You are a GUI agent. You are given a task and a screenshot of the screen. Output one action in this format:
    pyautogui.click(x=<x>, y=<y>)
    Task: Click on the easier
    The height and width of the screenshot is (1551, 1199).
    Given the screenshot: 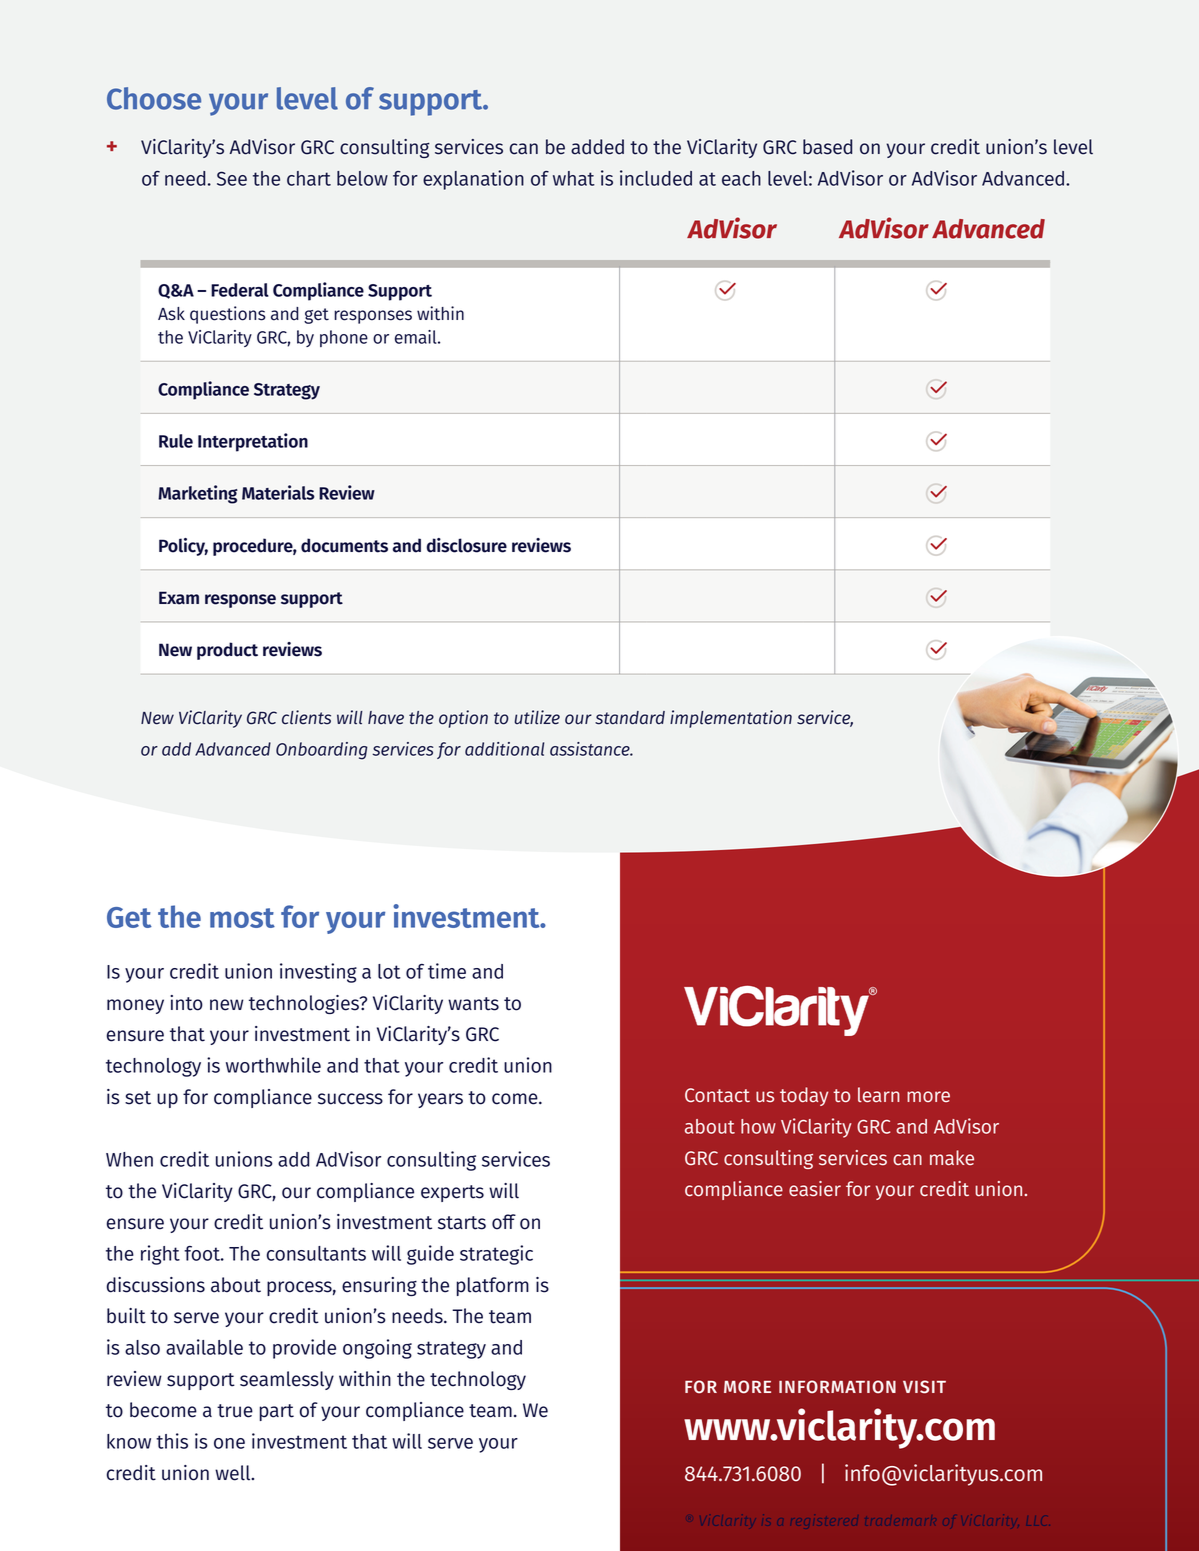 What is the action you would take?
    pyautogui.click(x=815, y=1189)
